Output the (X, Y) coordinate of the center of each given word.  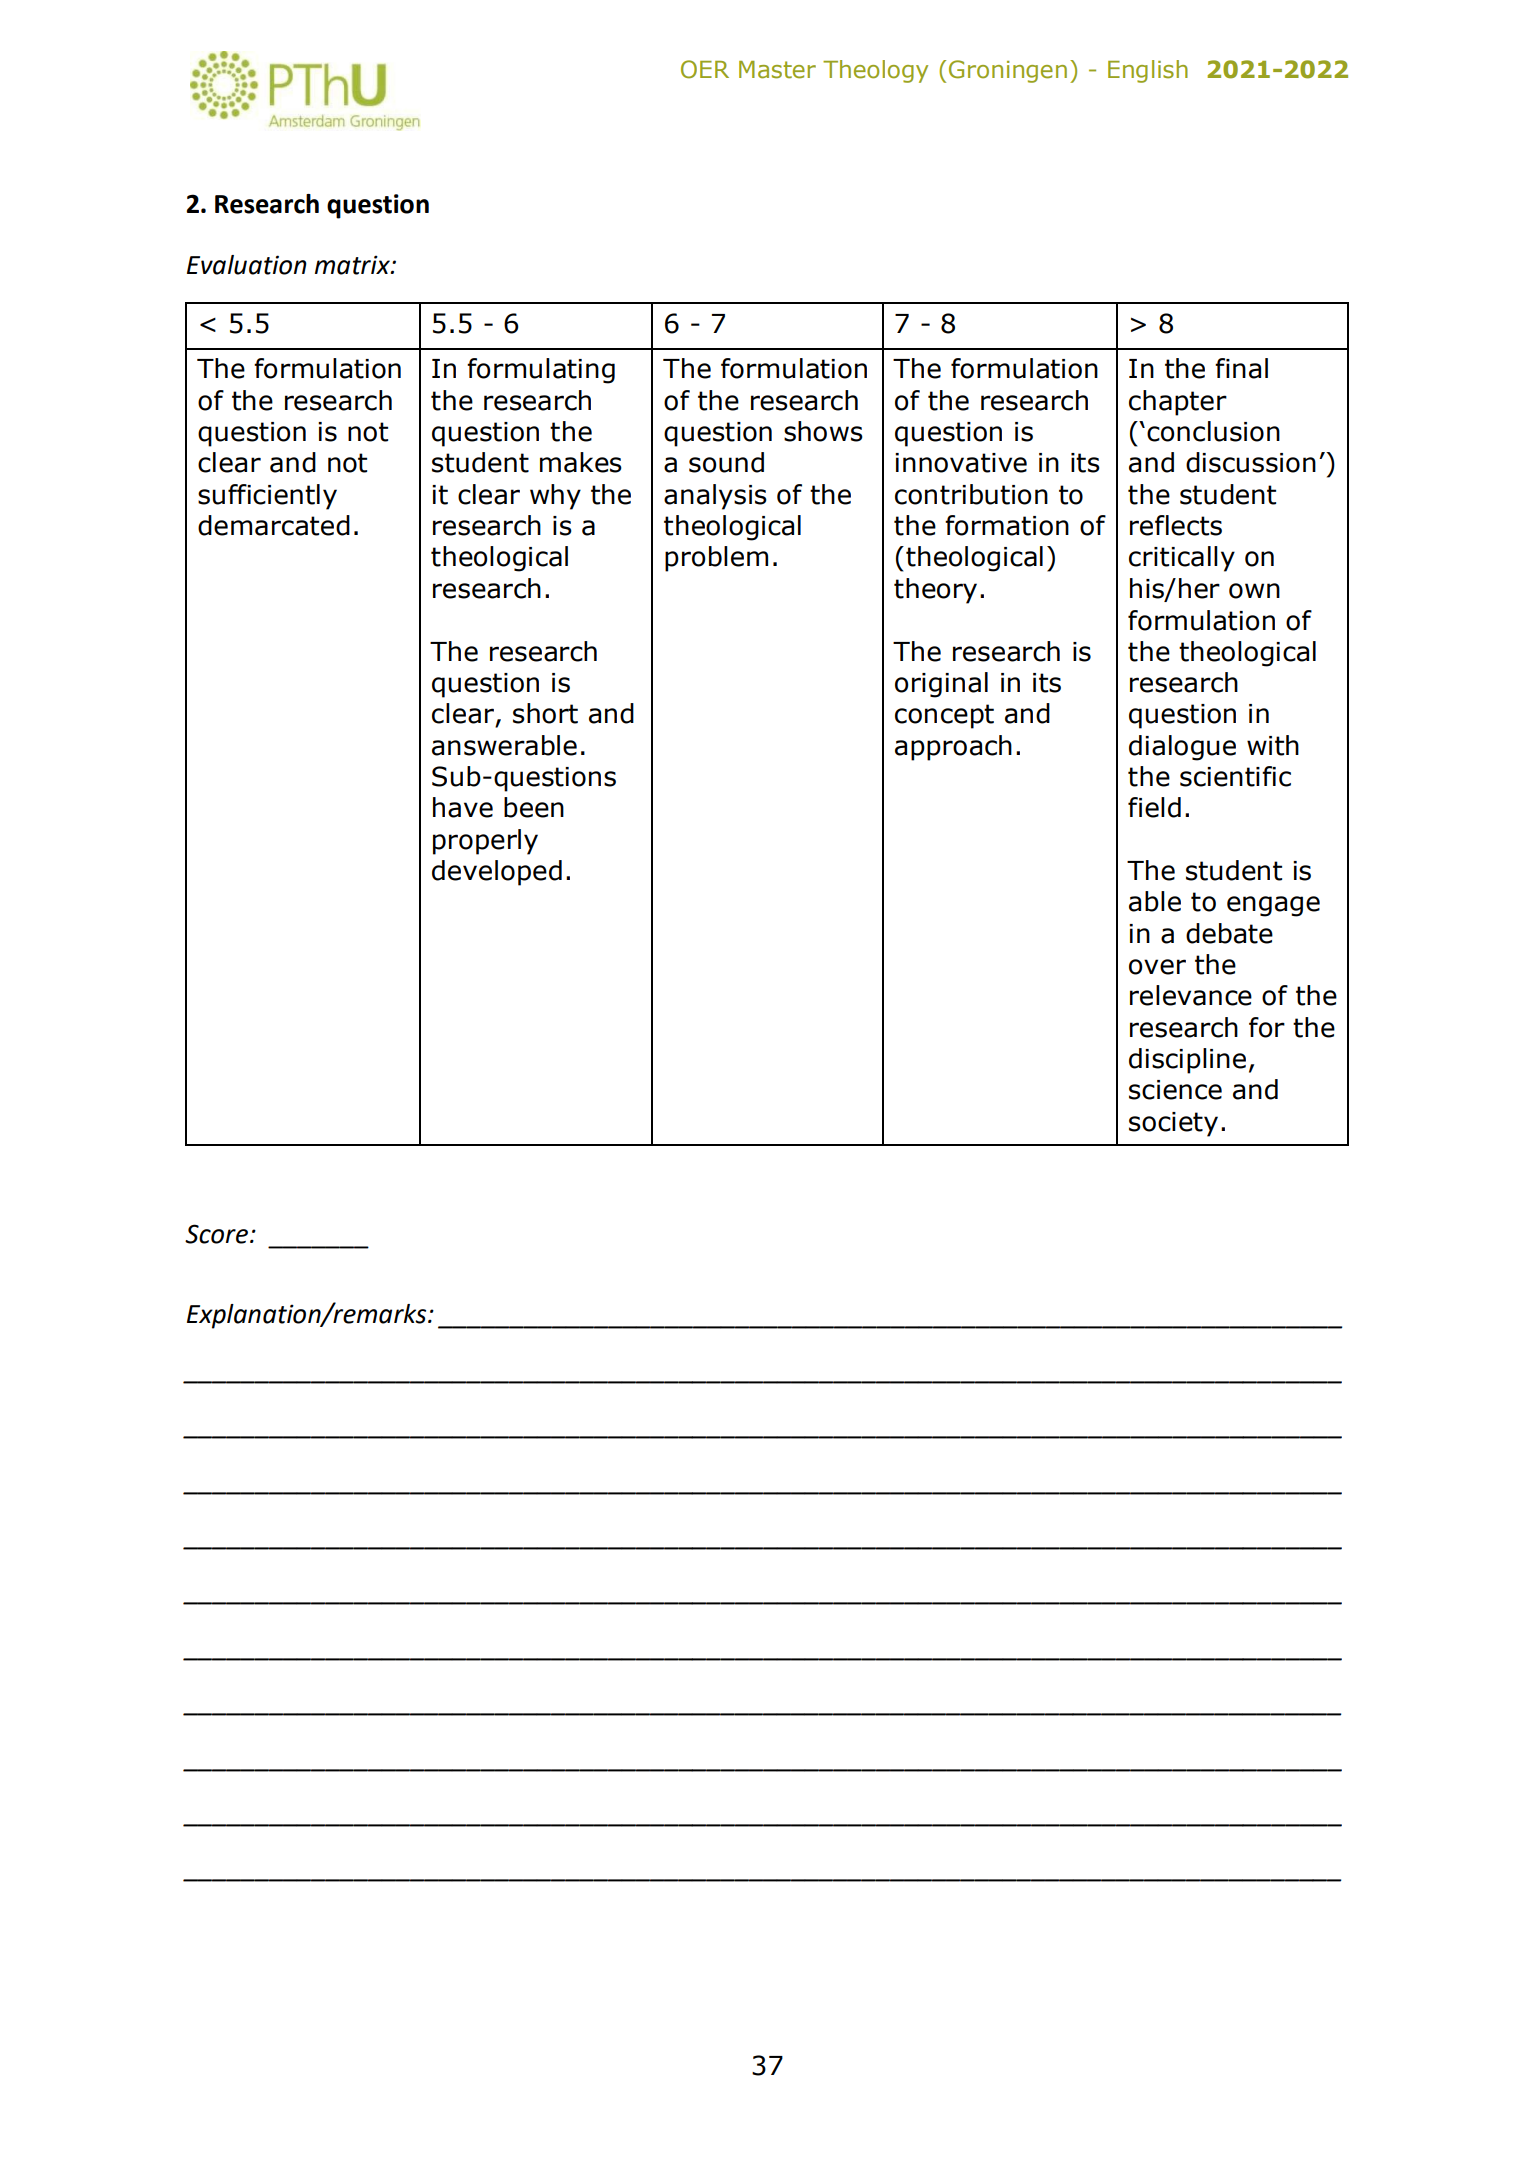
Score (216, 1234)
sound (726, 462)
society (1173, 1124)
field (1154, 807)
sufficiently (267, 497)
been (534, 807)
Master (777, 70)
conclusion (1213, 431)
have (463, 807)
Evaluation (247, 265)
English (1148, 71)
